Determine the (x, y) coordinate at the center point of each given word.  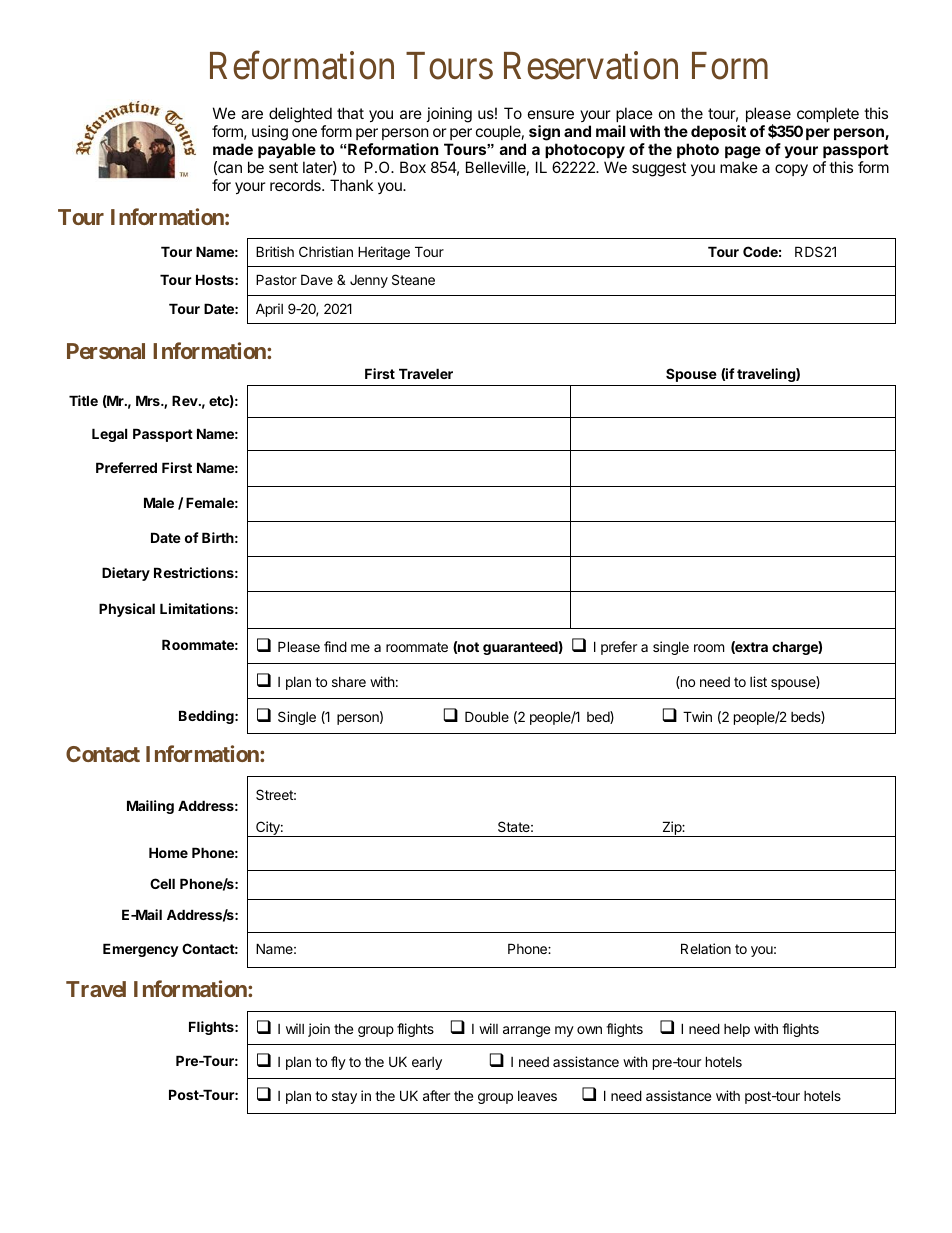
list (758, 681)
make (739, 167)
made (233, 149)
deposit (718, 132)
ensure (551, 114)
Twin (697, 716)
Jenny (369, 281)
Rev (186, 400)
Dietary (126, 574)
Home (168, 852)
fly (338, 1063)
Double (487, 716)
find (335, 646)
